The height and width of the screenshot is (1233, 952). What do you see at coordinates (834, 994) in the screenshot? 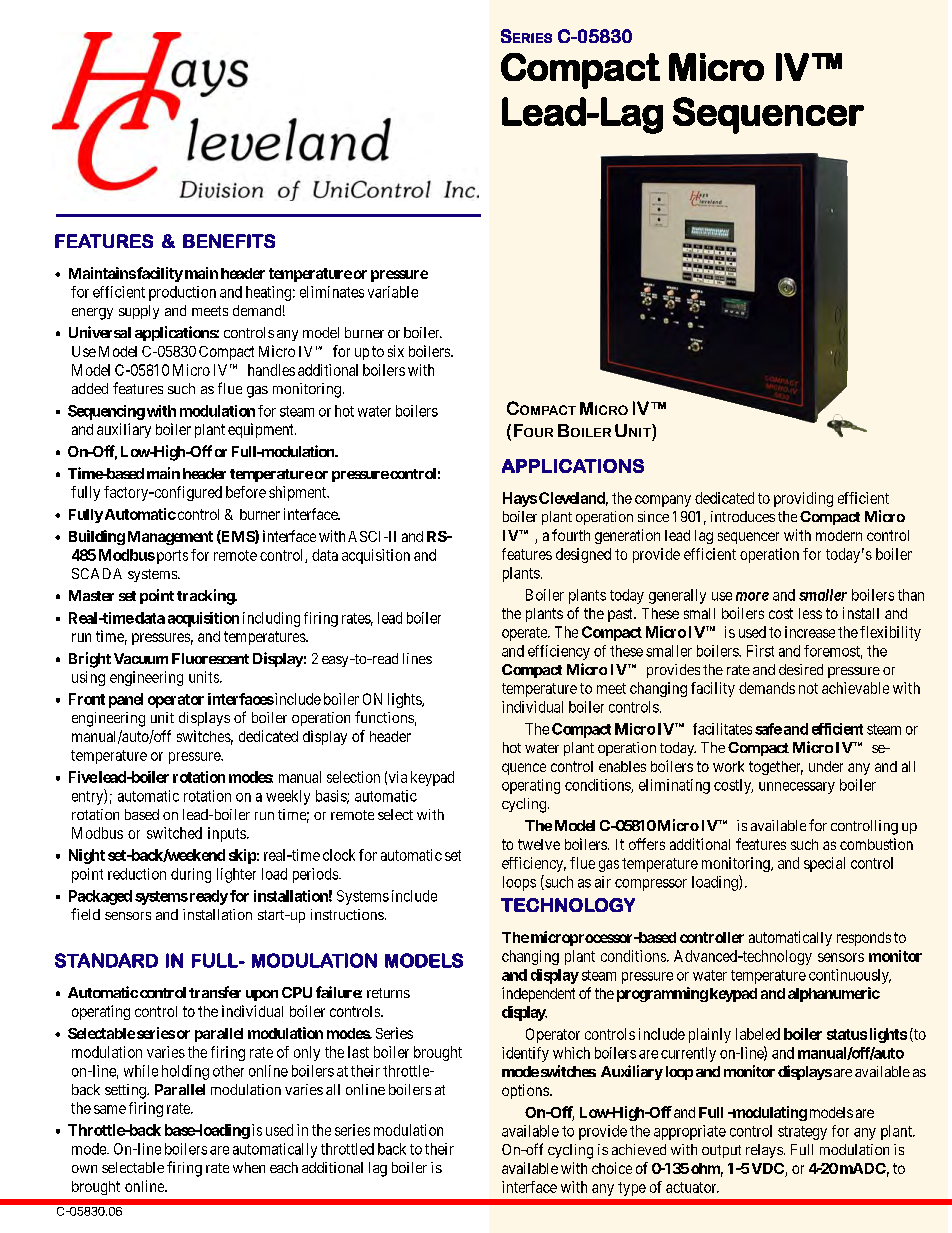
I see `alphanumeric` at bounding box center [834, 994].
